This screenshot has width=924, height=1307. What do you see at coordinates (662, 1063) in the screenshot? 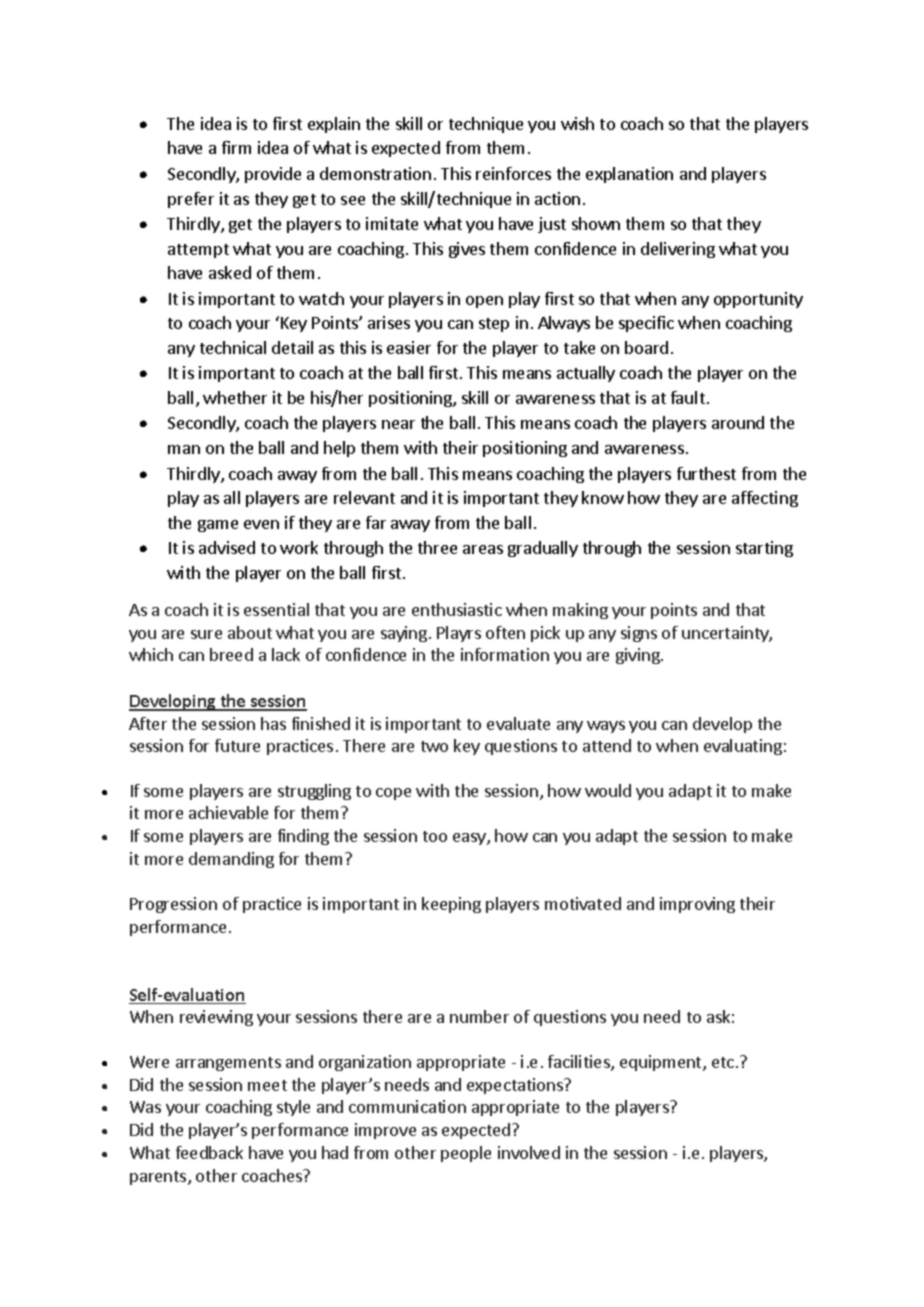
I see `equipment` at bounding box center [662, 1063].
